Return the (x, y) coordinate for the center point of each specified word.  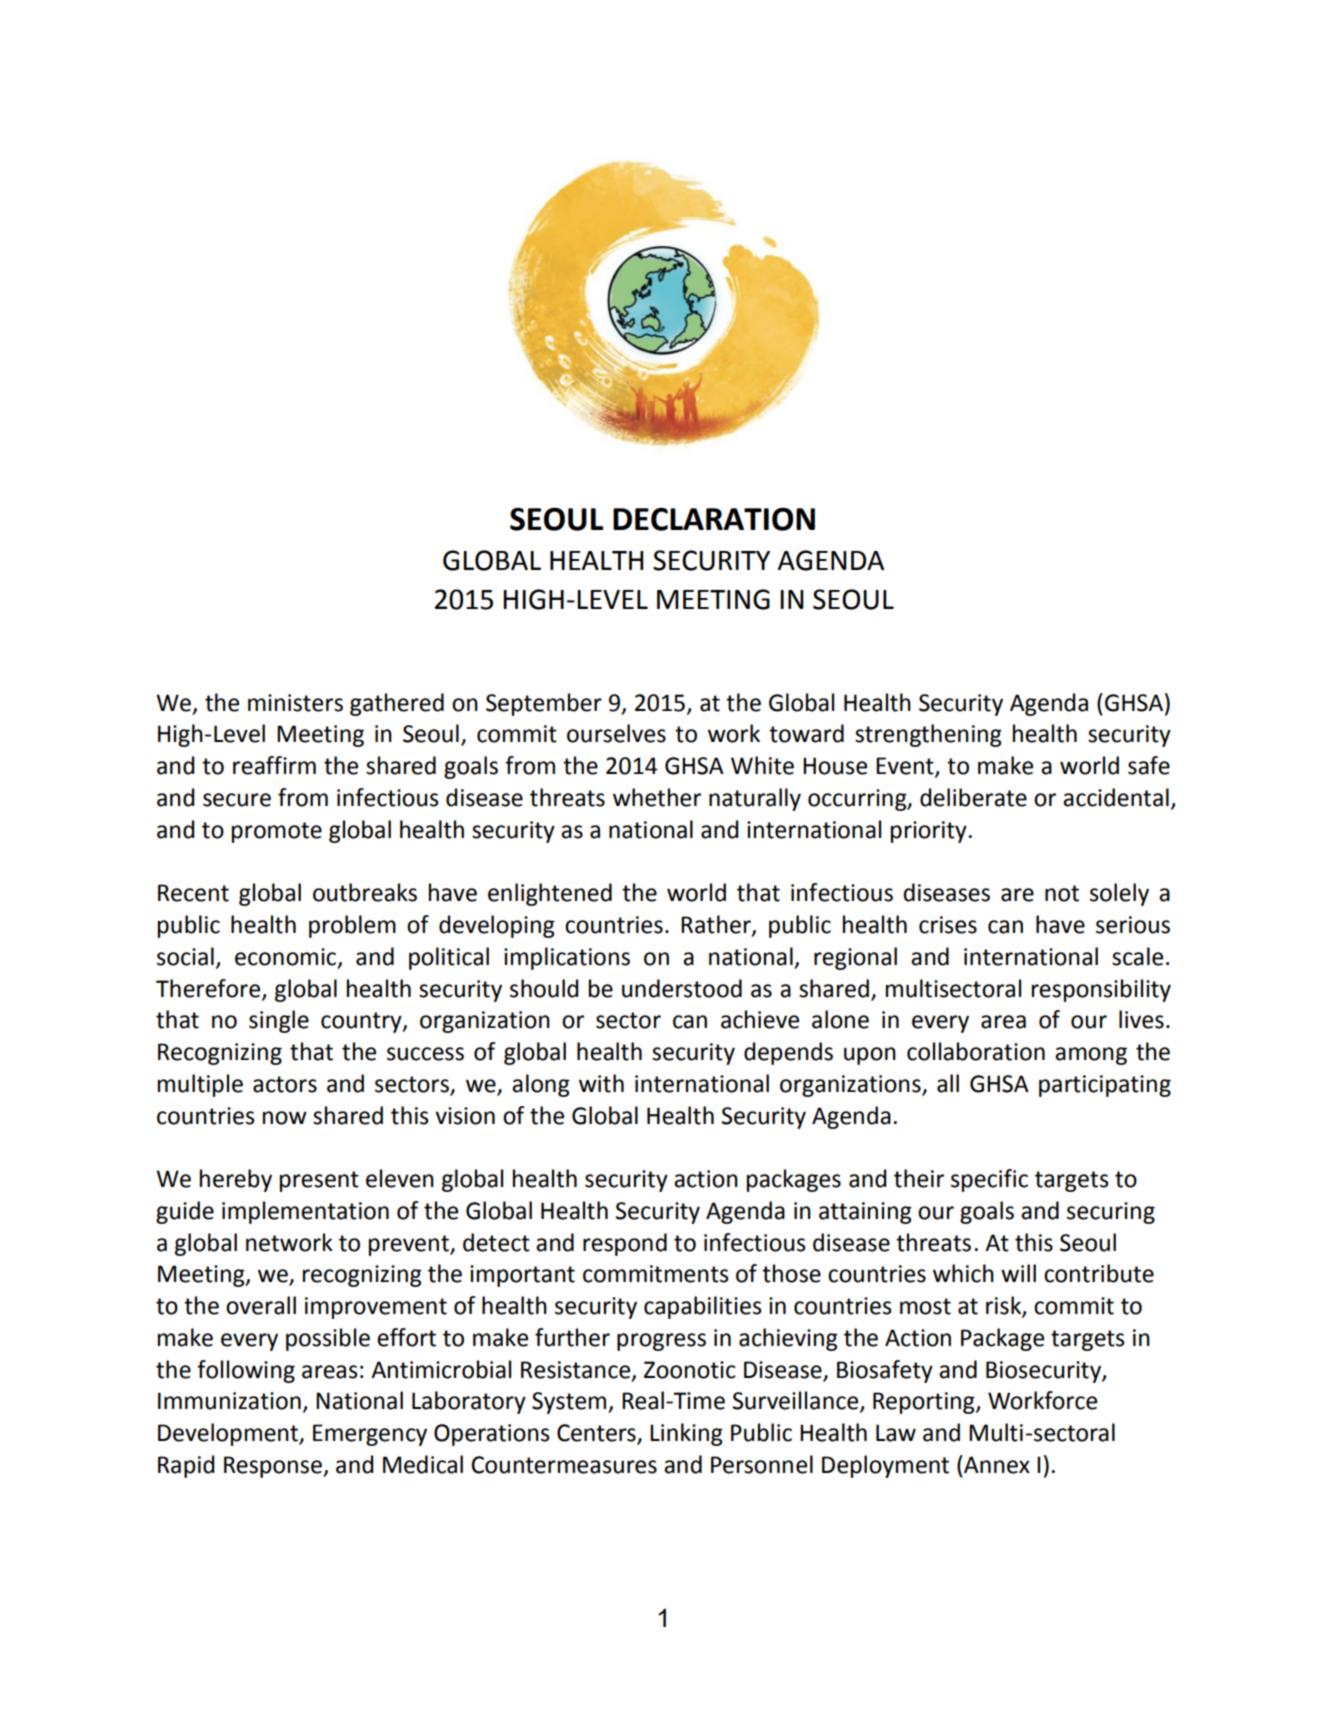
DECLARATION (714, 519)
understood (682, 988)
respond (625, 1244)
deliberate (973, 797)
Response (274, 1467)
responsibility (1101, 990)
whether (657, 797)
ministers (295, 703)
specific (989, 1180)
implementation (305, 1212)
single (279, 1021)
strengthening (928, 735)
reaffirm (274, 765)
